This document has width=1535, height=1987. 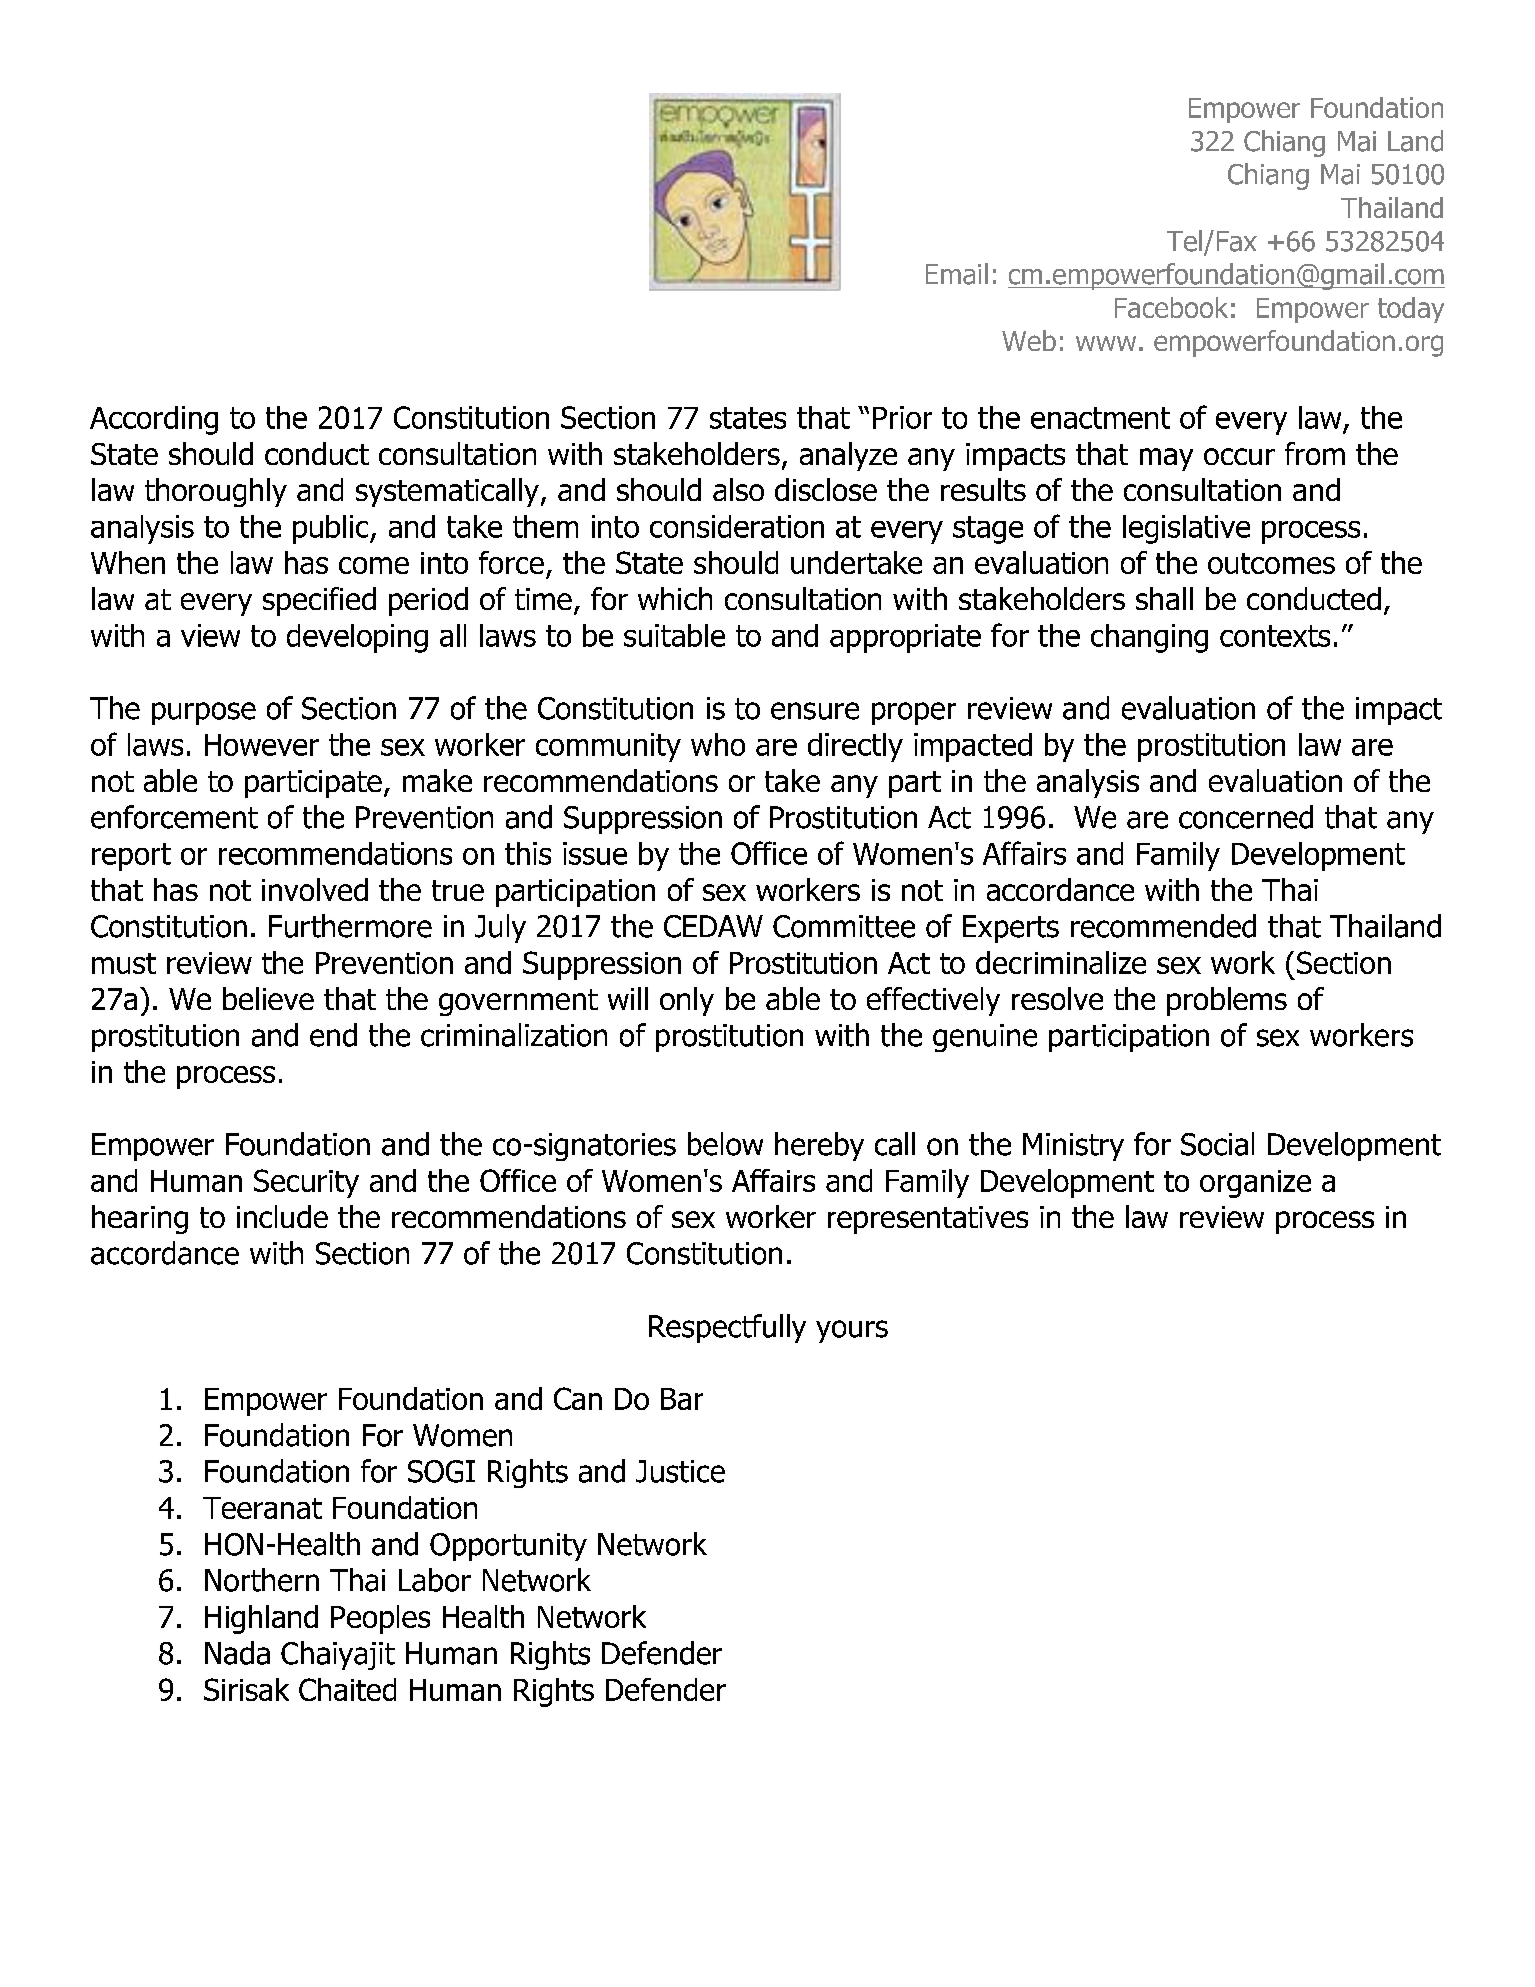 What do you see at coordinates (680, 1471) in the document?
I see `Justice` at bounding box center [680, 1471].
